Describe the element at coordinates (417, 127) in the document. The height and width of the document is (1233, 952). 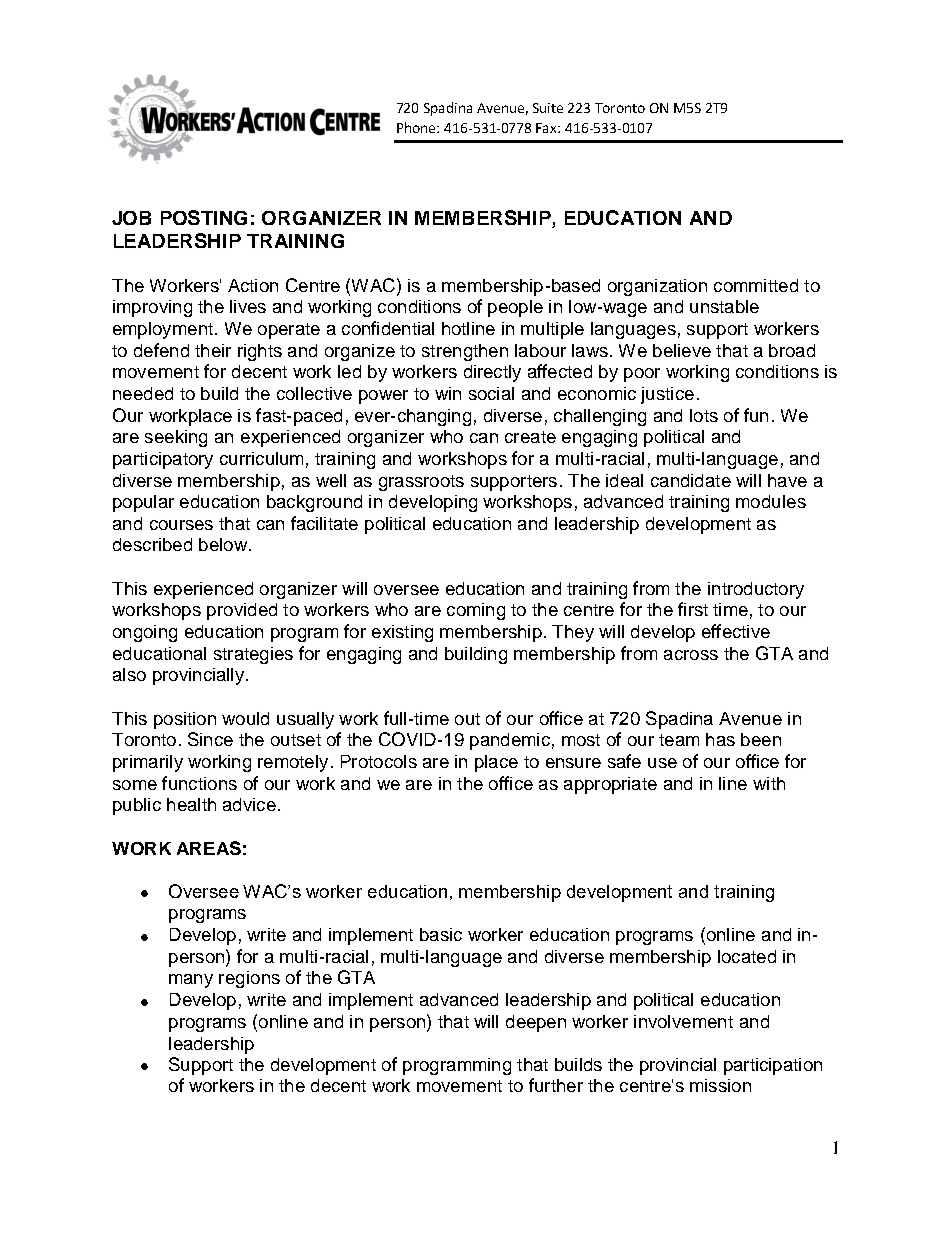
I see `Phone` at that location.
